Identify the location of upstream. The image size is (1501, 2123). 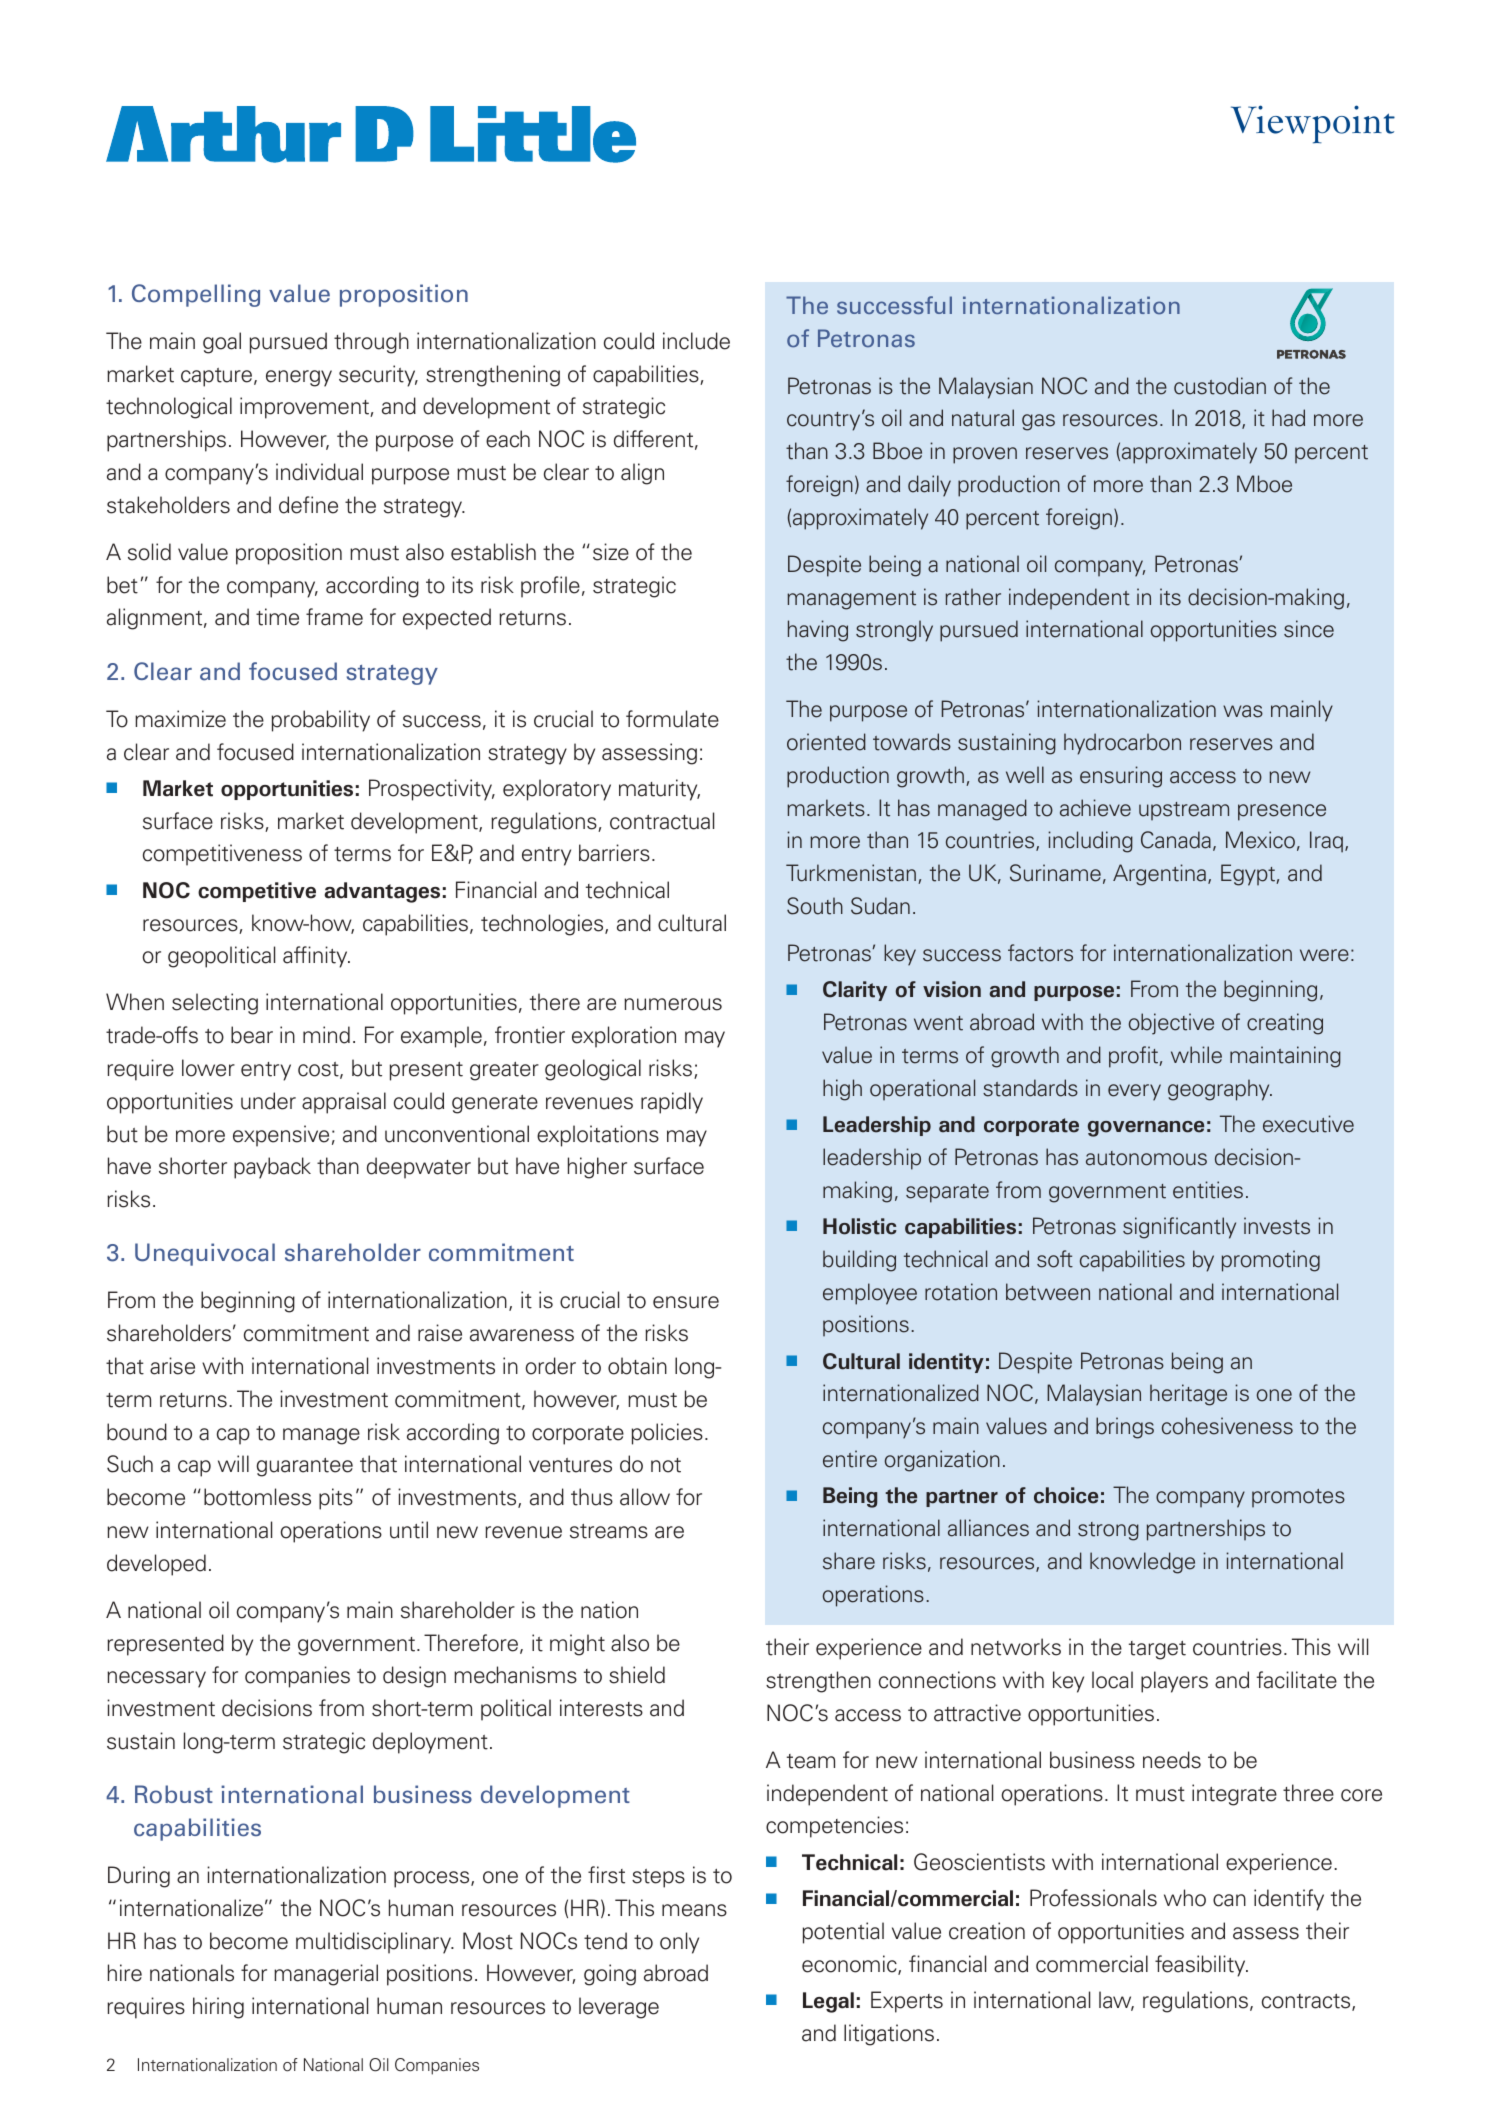
(1184, 811).
